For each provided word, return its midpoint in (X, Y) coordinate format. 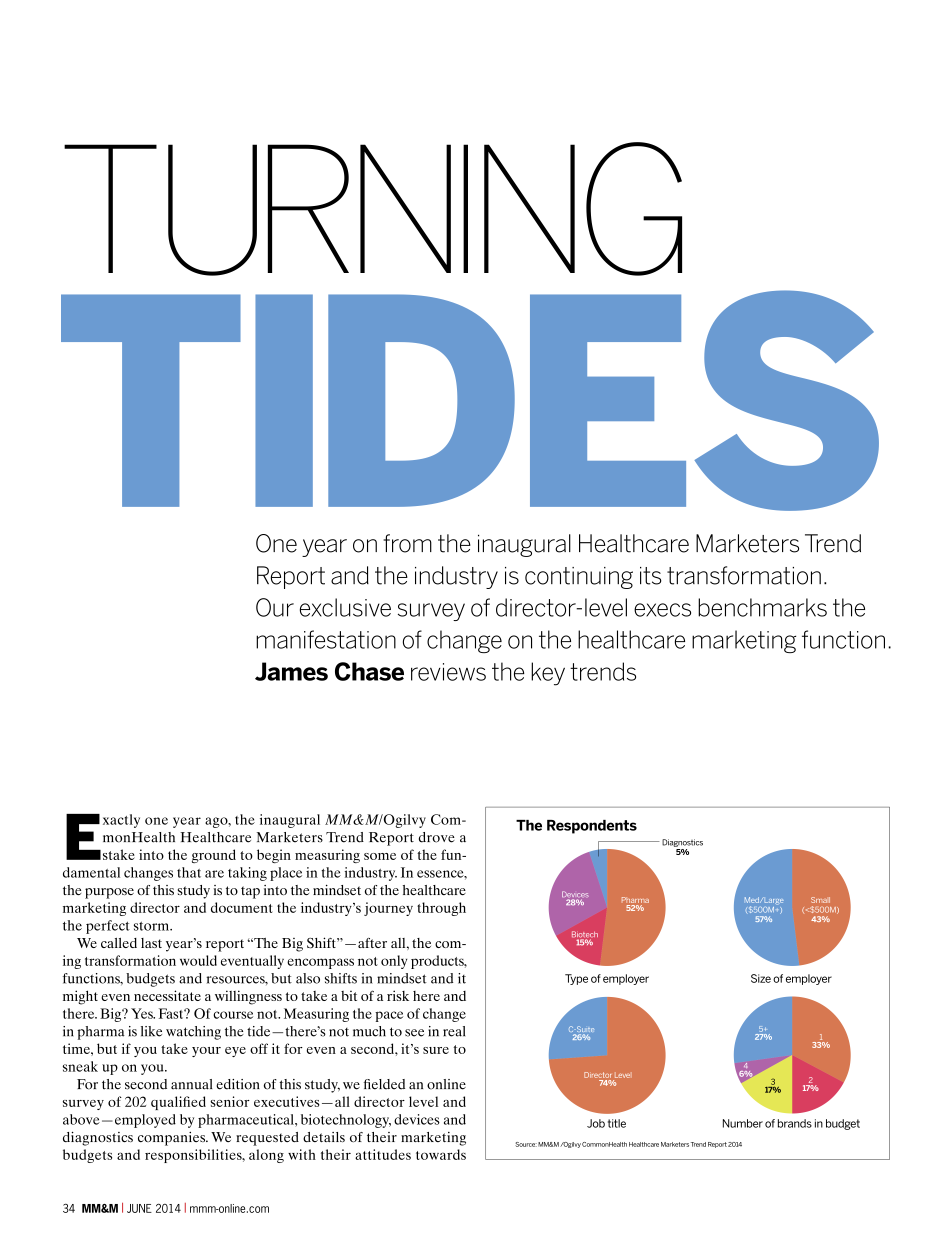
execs (662, 610)
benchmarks (762, 607)
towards (441, 1154)
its (651, 576)
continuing (579, 578)
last (151, 943)
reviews (448, 672)
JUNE (139, 1208)
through (441, 909)
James (291, 671)
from (407, 543)
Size (761, 978)
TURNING (373, 209)
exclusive (345, 607)
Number (743, 1123)
